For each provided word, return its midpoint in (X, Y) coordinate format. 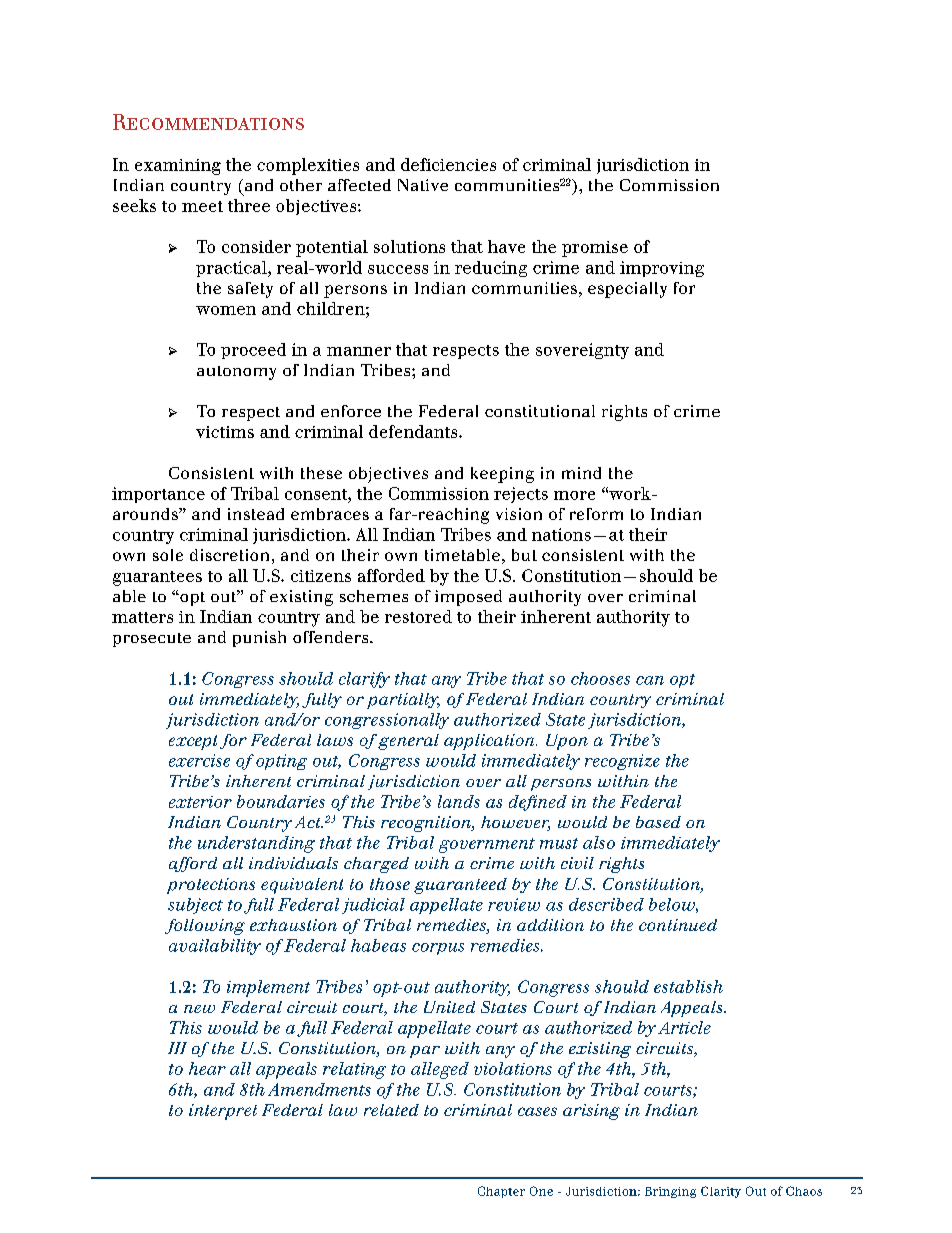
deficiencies (448, 164)
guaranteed (460, 886)
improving (662, 269)
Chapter (501, 1192)
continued (678, 925)
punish (259, 639)
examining (178, 167)
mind (581, 473)
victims (225, 432)
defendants (414, 431)
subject (195, 906)
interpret (223, 1112)
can (650, 680)
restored (418, 616)
